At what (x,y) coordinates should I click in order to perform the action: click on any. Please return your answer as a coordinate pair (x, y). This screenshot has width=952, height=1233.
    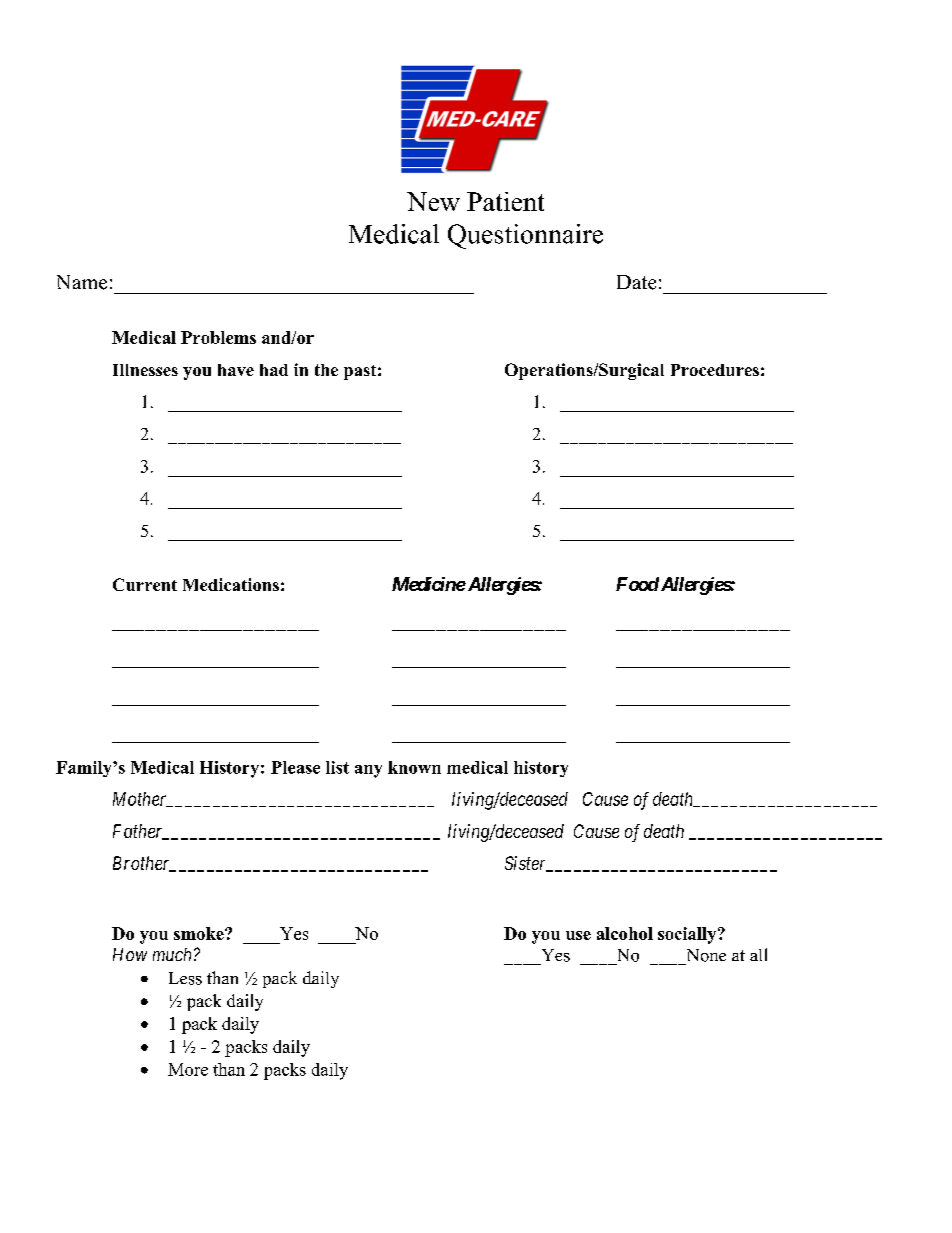
    Looking at the image, I should click on (368, 771).
